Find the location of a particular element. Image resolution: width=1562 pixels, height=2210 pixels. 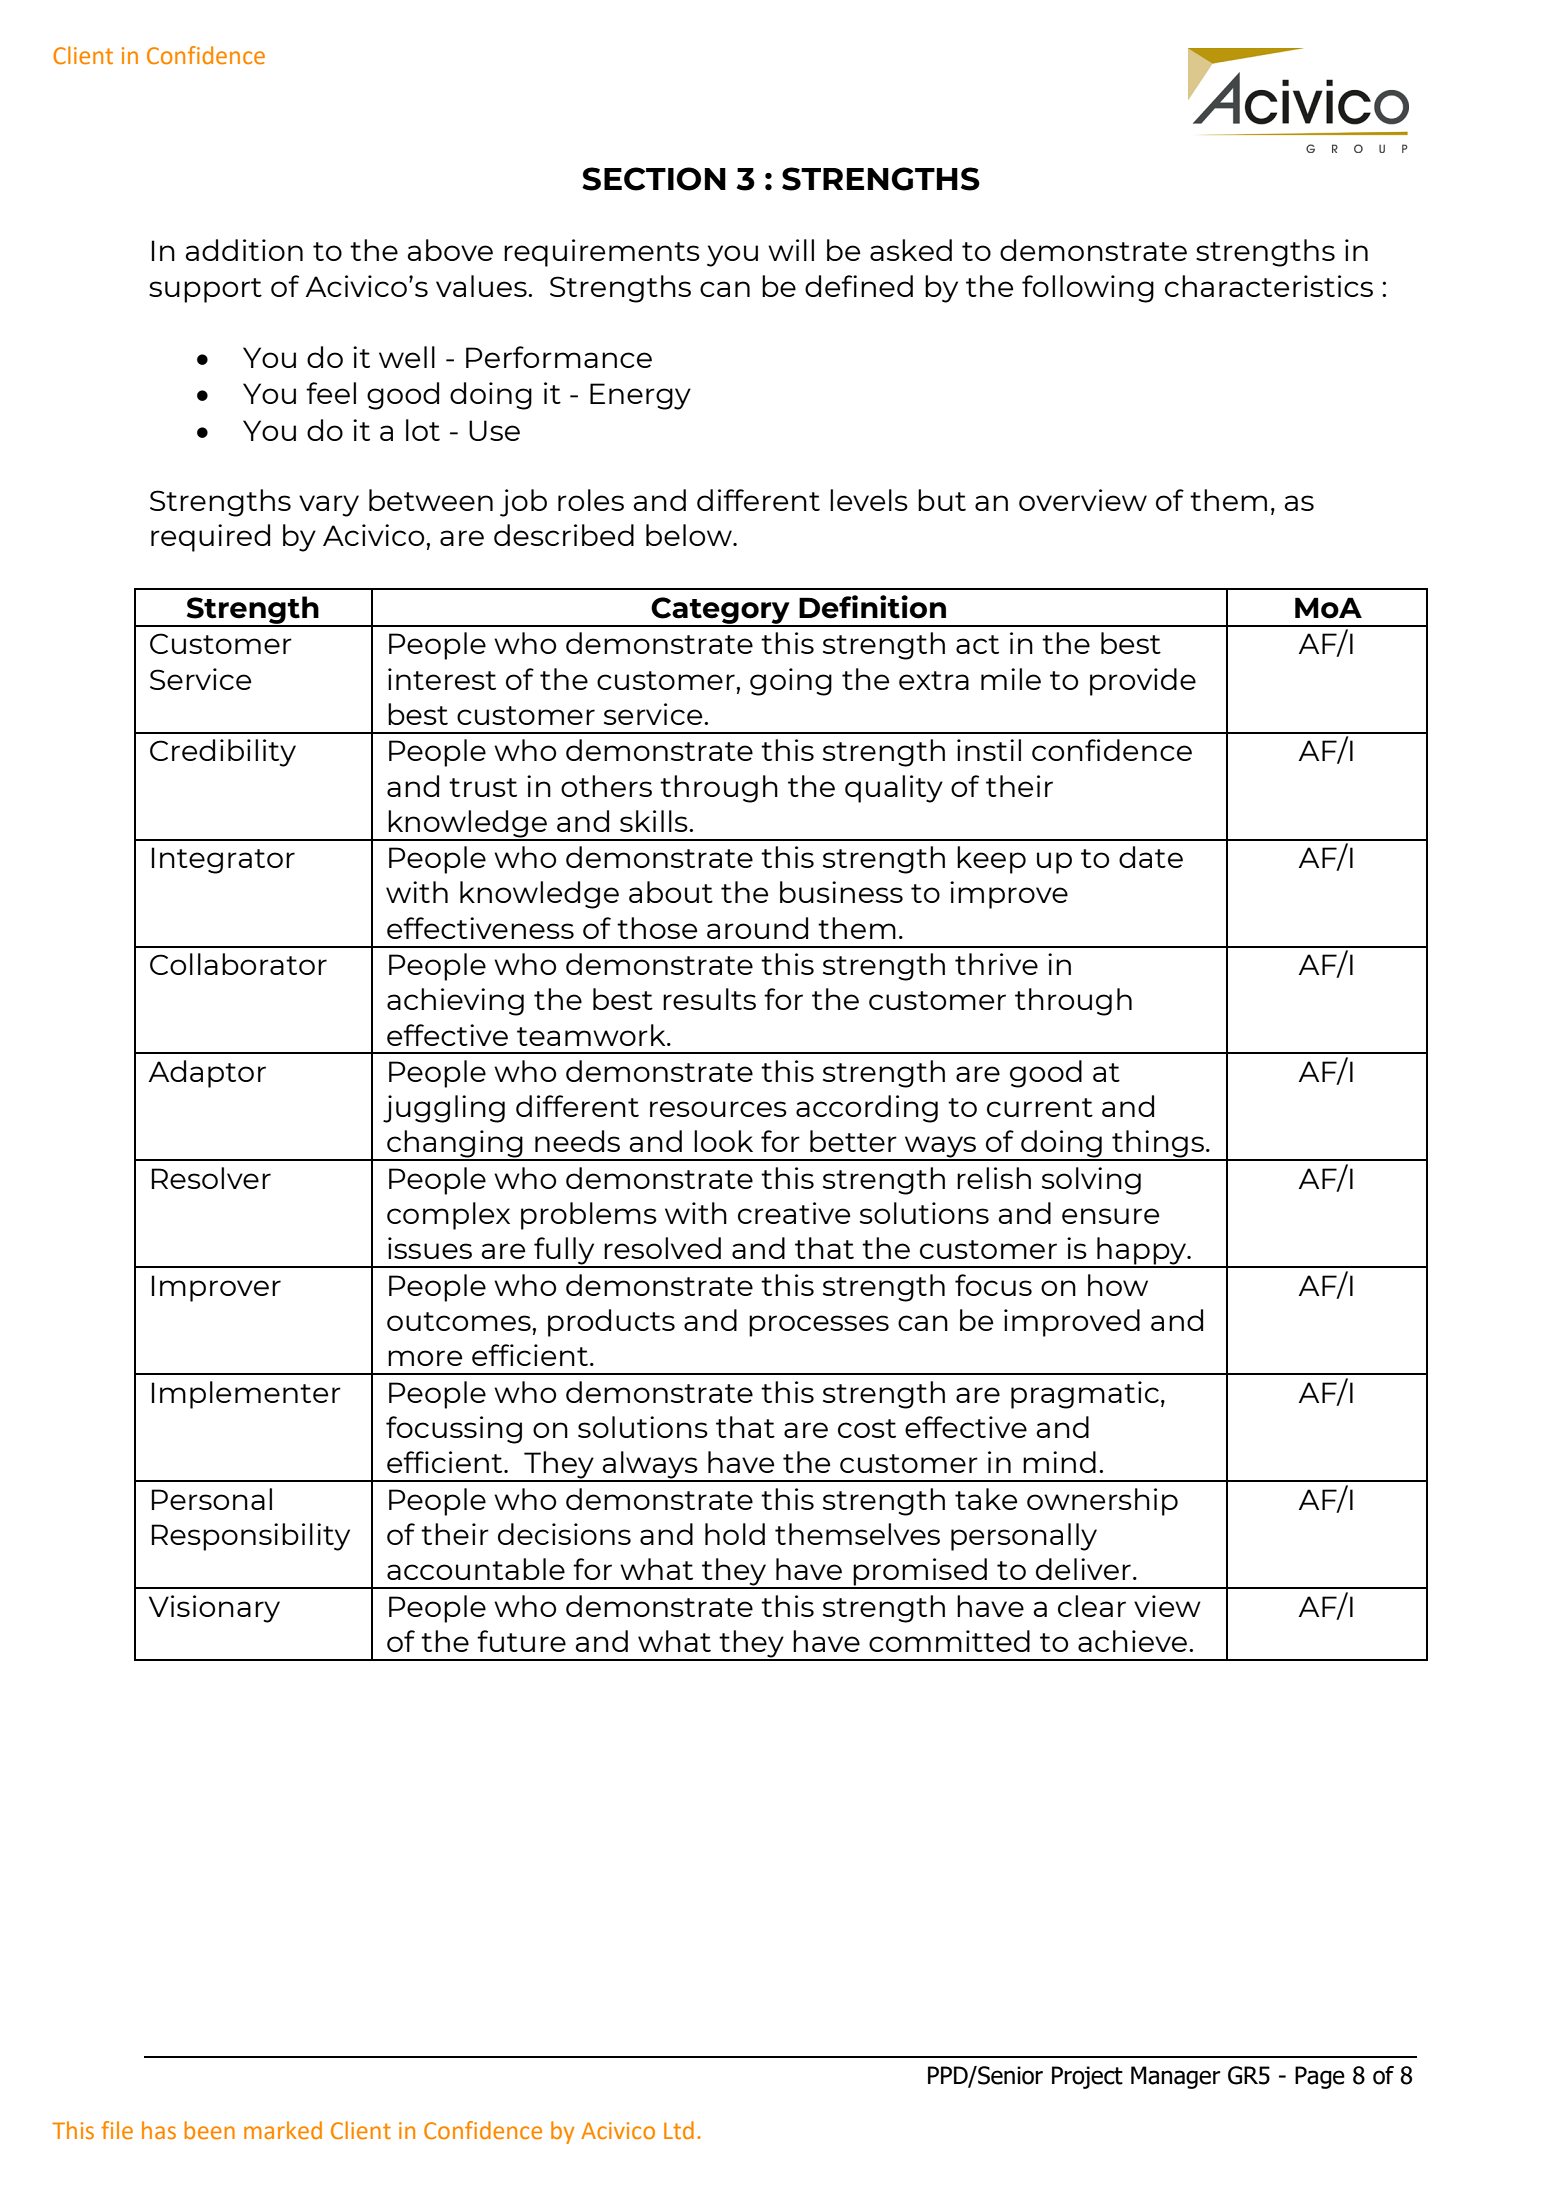

marked is located at coordinates (283, 2130).
